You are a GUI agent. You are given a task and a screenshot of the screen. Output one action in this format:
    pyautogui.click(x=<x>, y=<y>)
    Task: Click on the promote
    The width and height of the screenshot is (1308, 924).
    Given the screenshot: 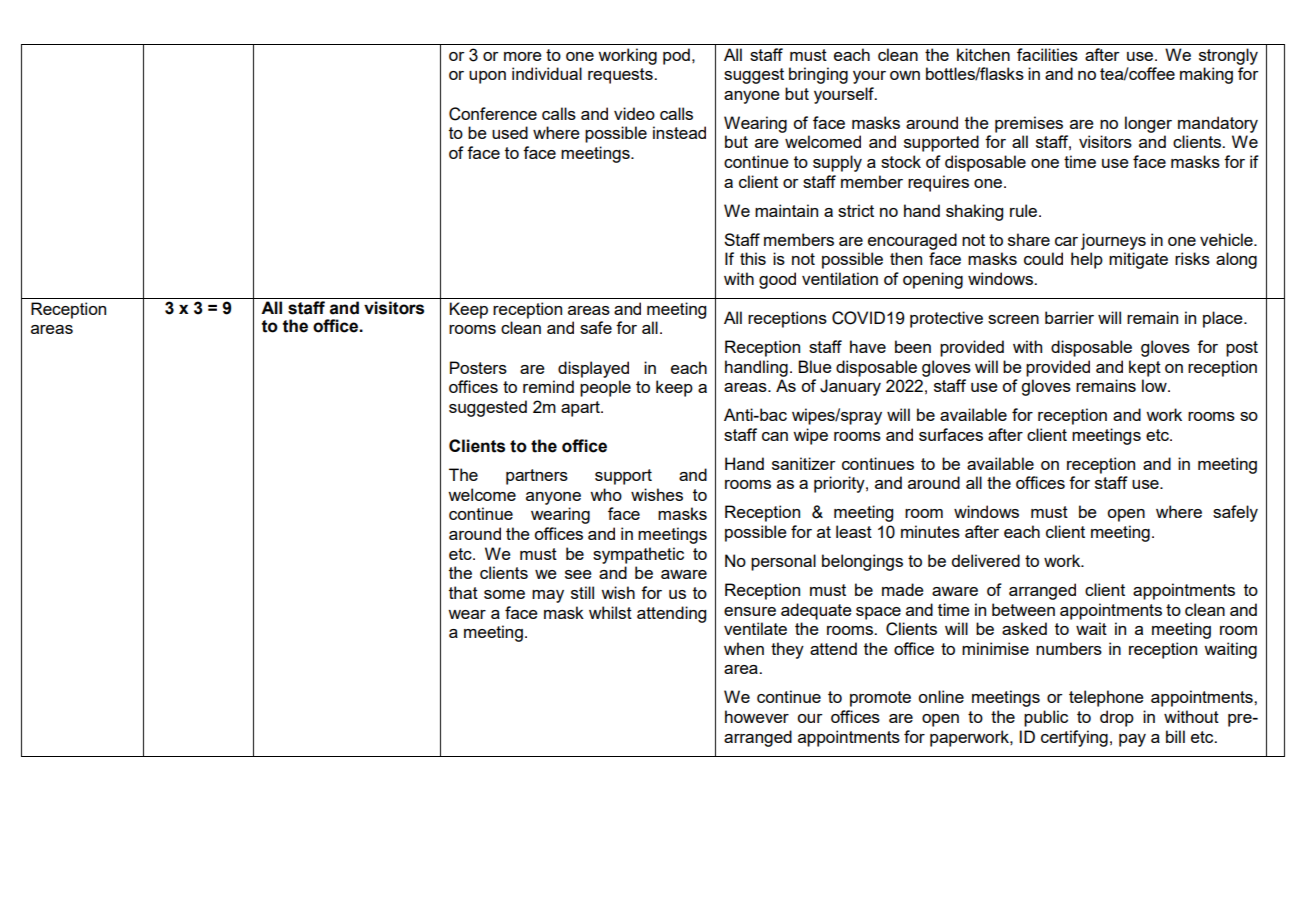 What is the action you would take?
    pyautogui.click(x=880, y=699)
